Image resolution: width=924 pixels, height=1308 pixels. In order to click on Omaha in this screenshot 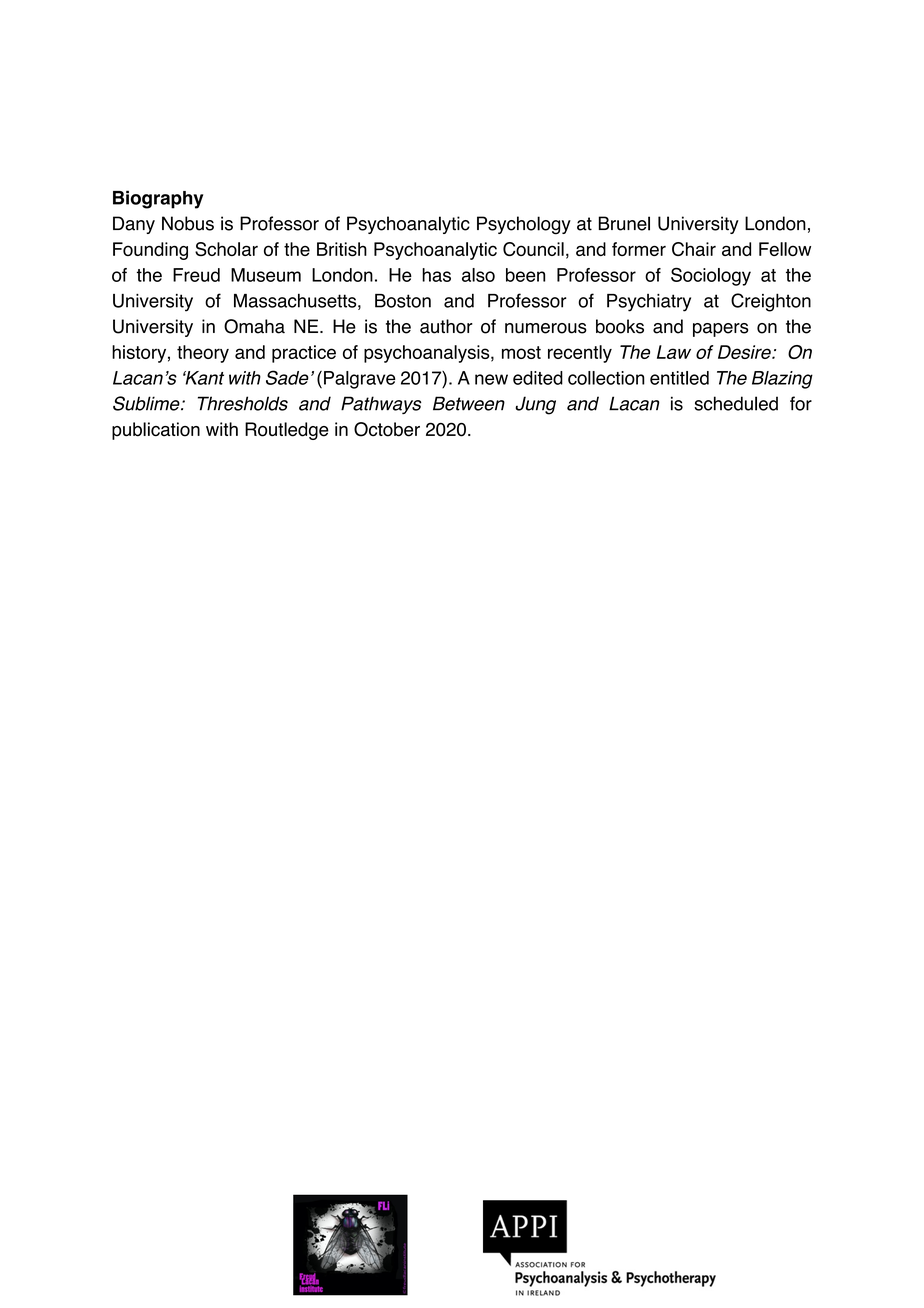, I will do `click(254, 326)`.
